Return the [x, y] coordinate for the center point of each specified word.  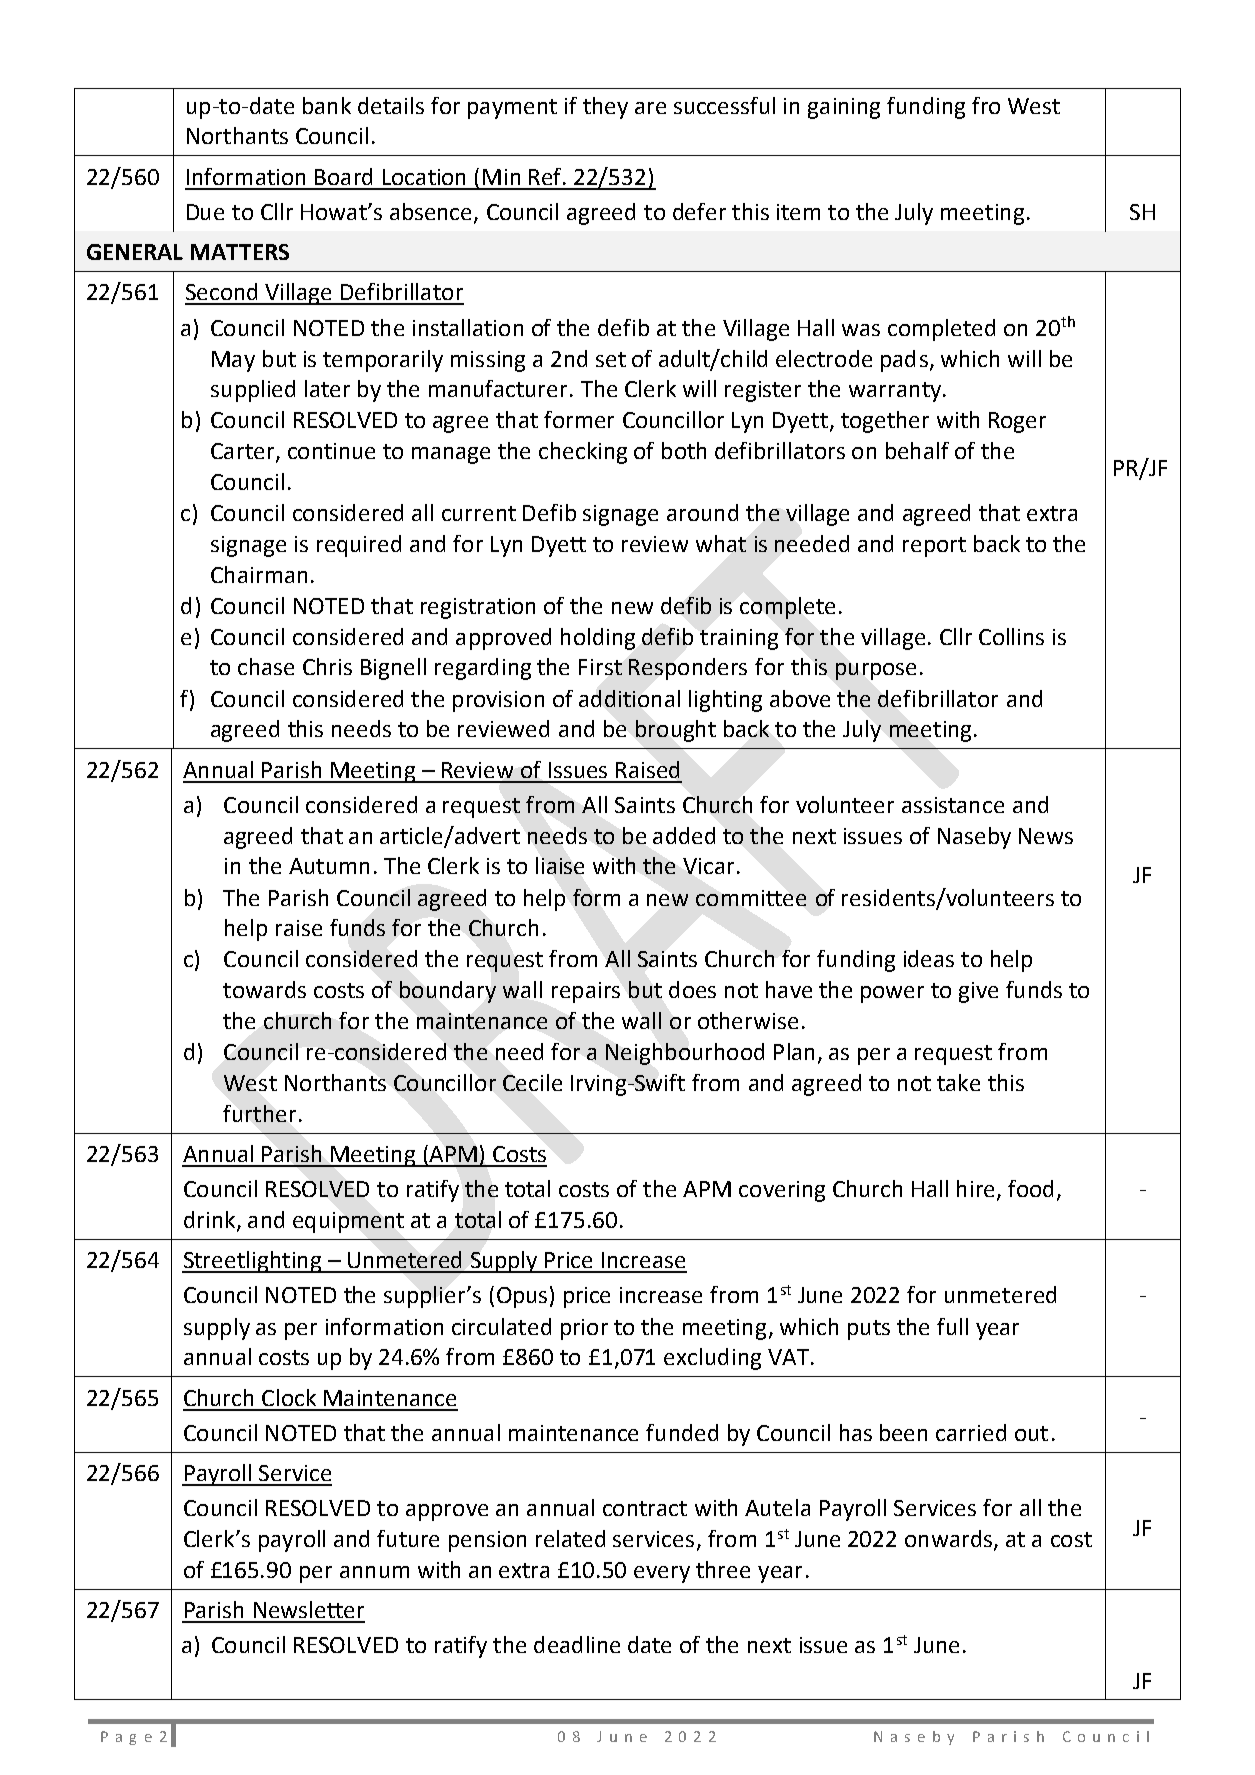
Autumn [329, 866]
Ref [547, 176]
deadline [577, 1644]
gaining [844, 108]
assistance [953, 805]
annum [374, 1572]
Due [205, 212]
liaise [560, 865]
